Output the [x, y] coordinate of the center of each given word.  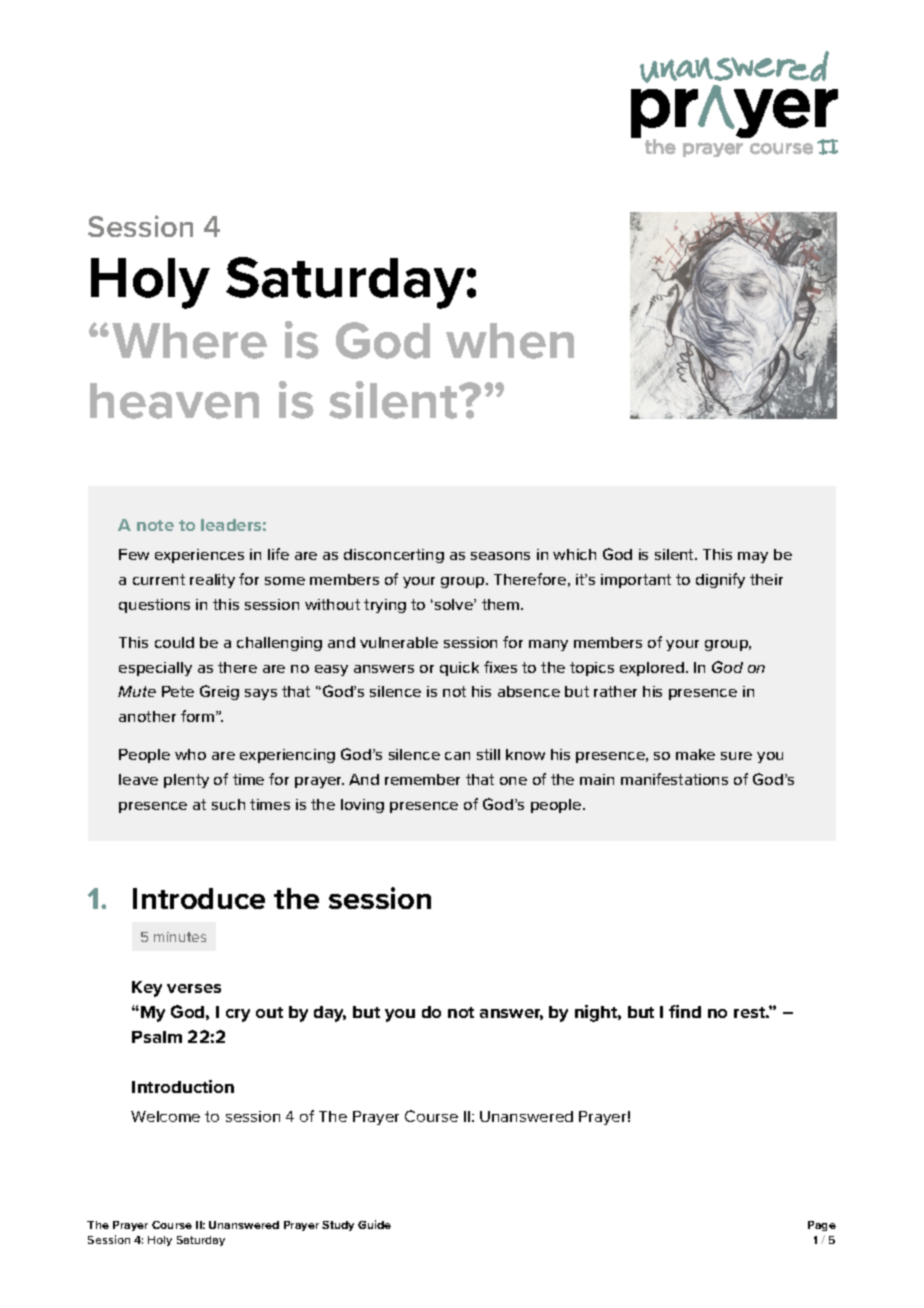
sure [736, 756]
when [510, 341]
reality [212, 581]
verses [194, 988]
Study [338, 1226]
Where [189, 341]
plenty [186, 781]
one [513, 781]
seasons [500, 556]
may [753, 557]
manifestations [674, 779]
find [685, 1011]
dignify [720, 580]
